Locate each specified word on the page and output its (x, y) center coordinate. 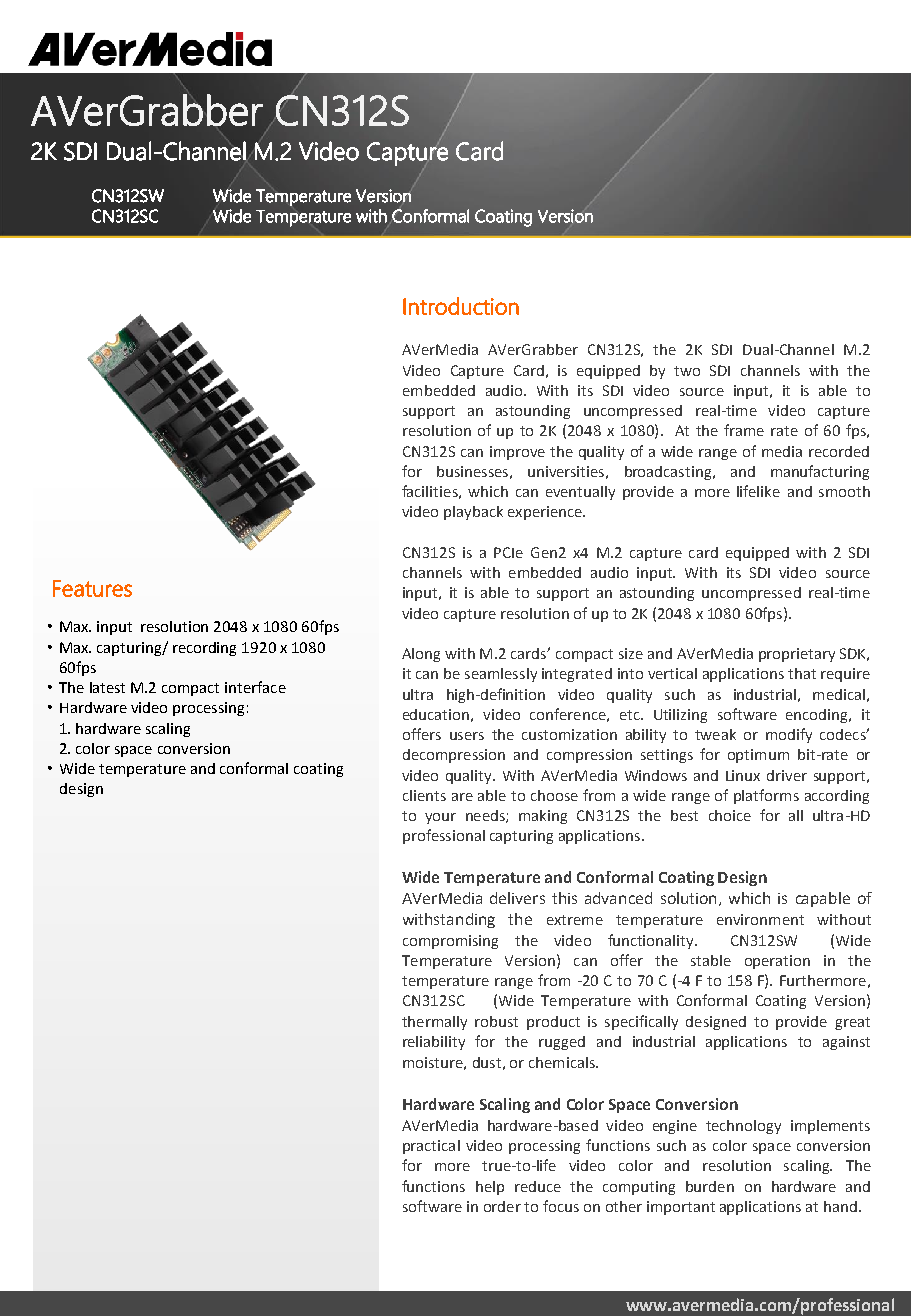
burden (710, 1186)
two (687, 371)
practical (431, 1147)
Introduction (461, 306)
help (490, 1188)
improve (517, 453)
